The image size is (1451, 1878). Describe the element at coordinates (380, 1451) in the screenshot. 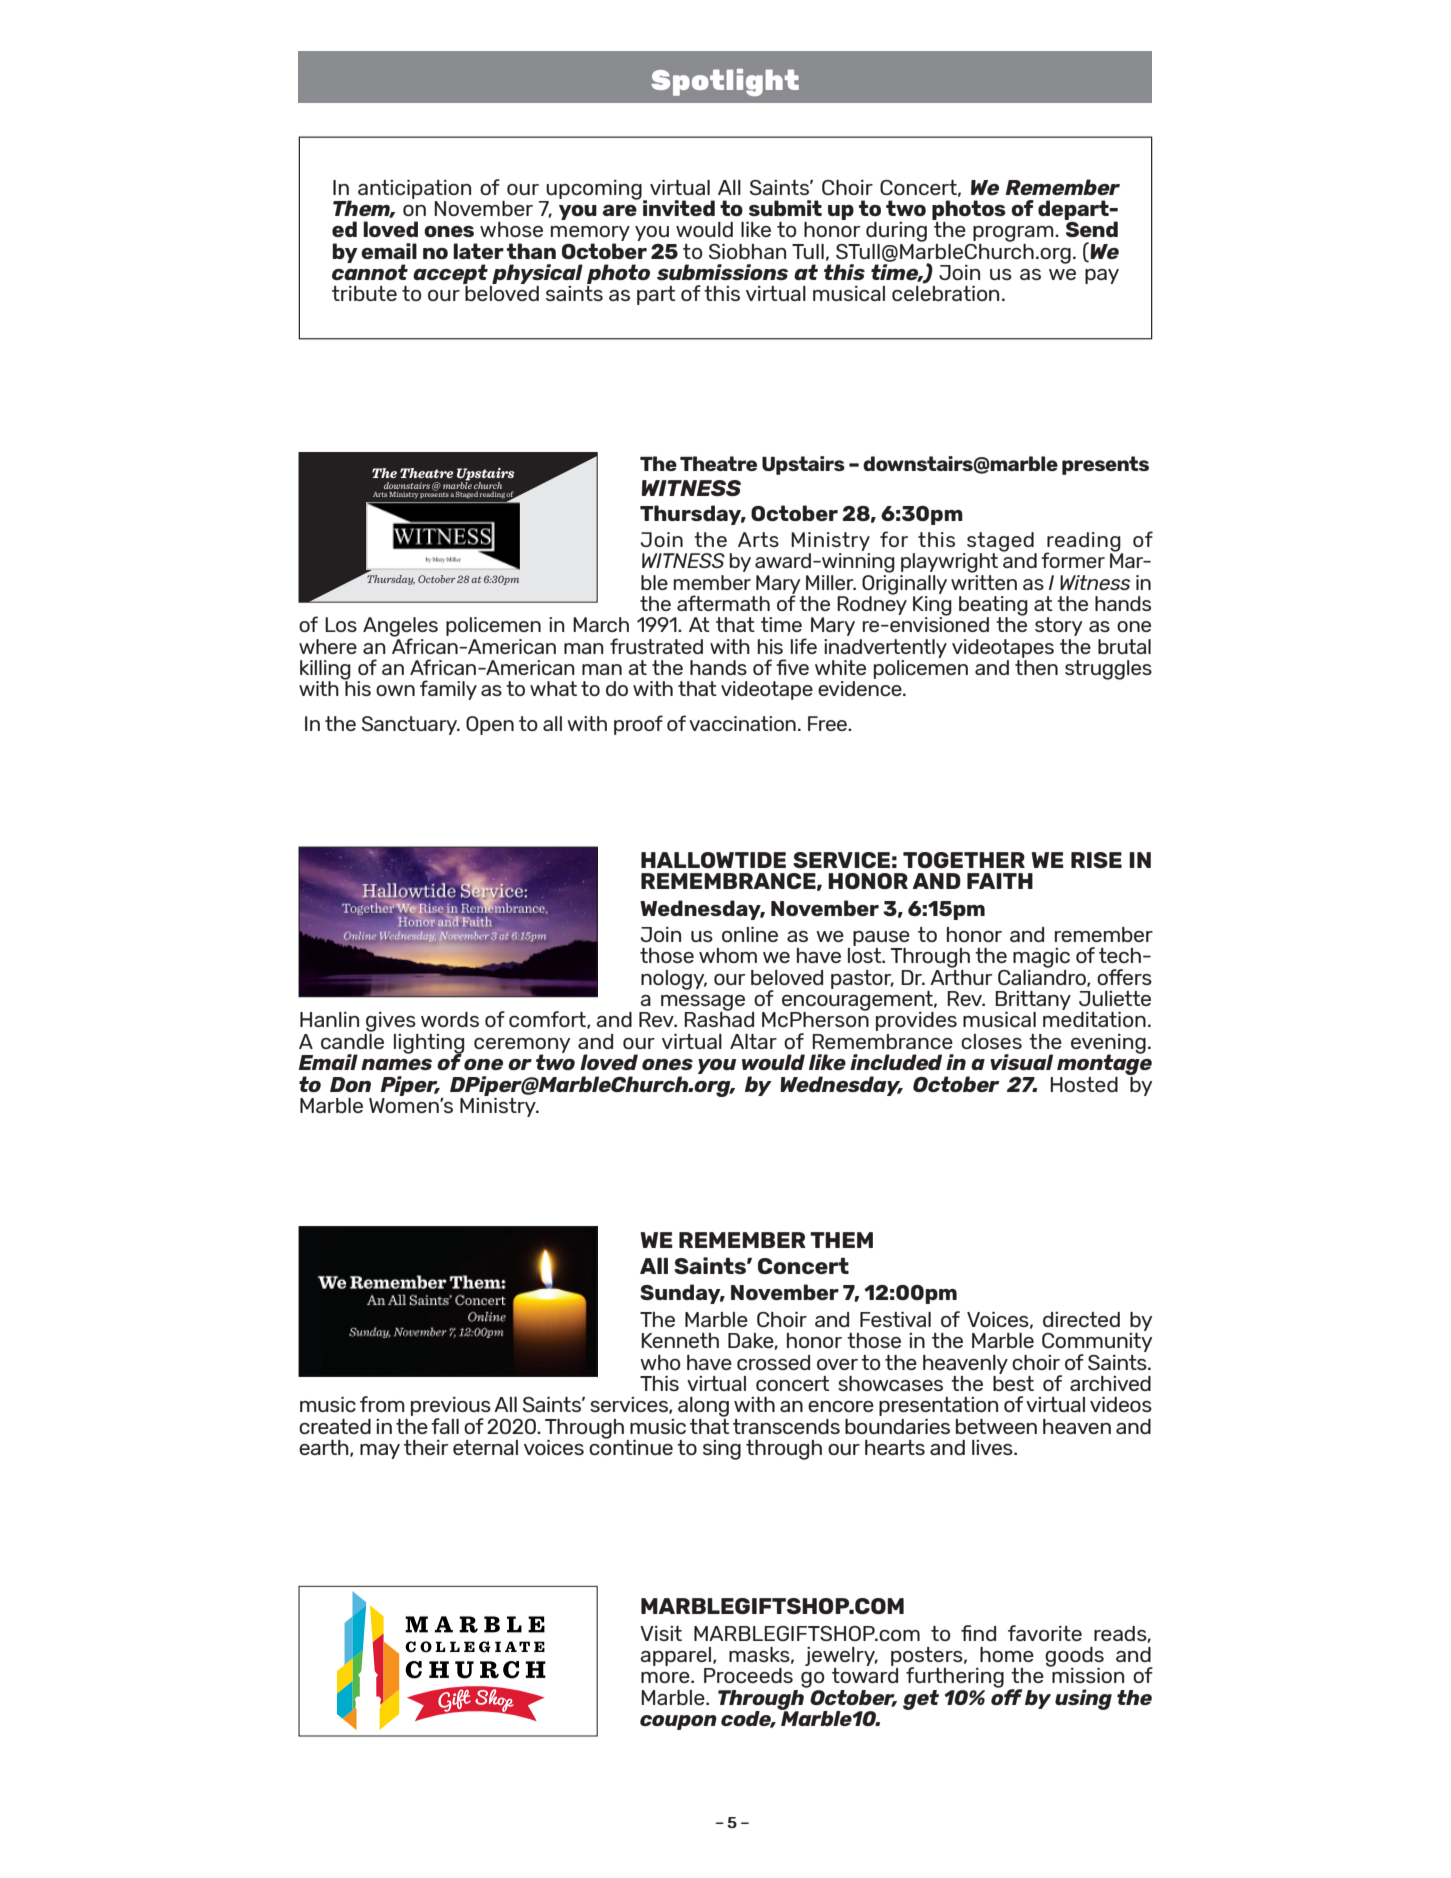

I see `may` at that location.
